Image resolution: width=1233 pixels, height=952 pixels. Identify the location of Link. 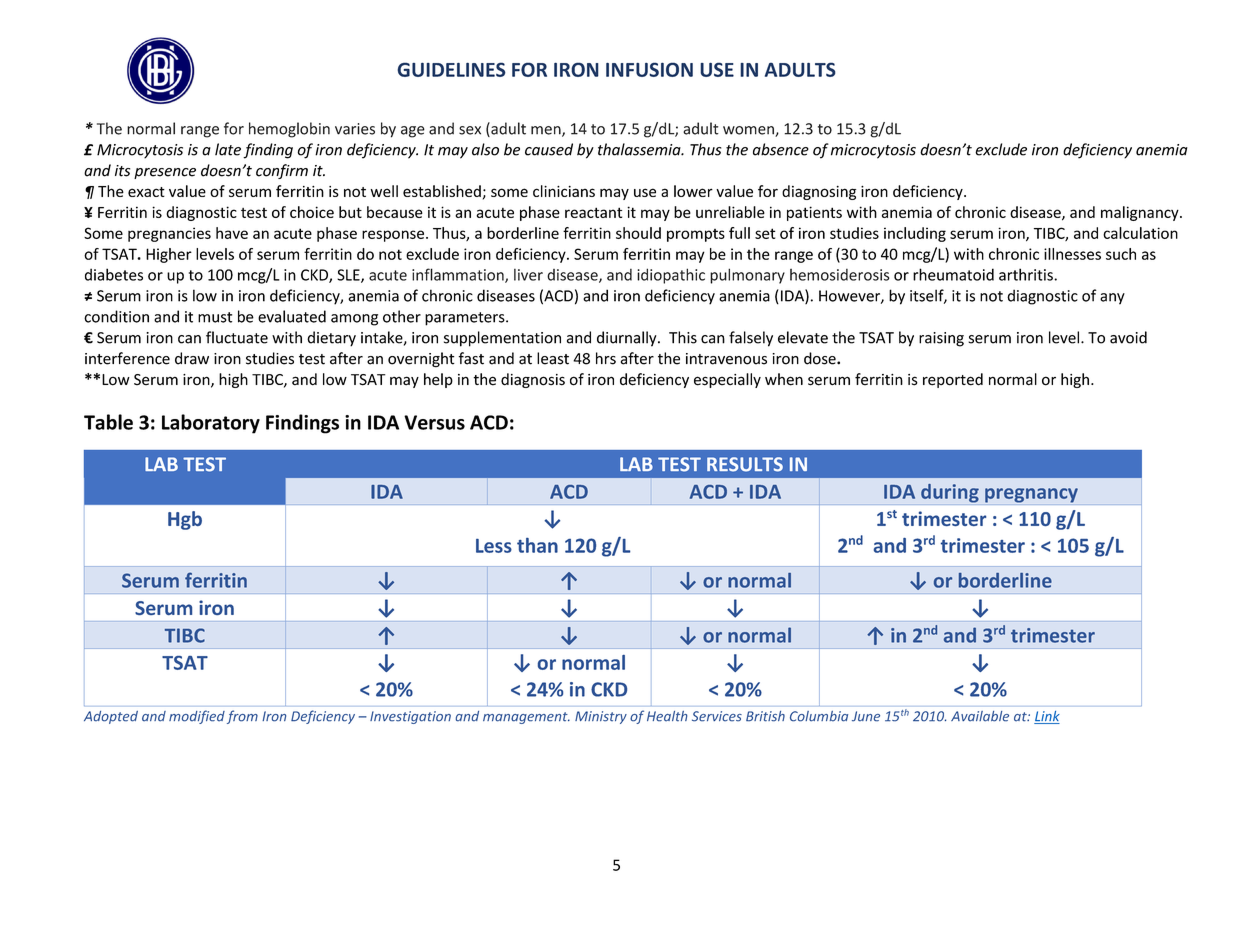
(1047, 717).
